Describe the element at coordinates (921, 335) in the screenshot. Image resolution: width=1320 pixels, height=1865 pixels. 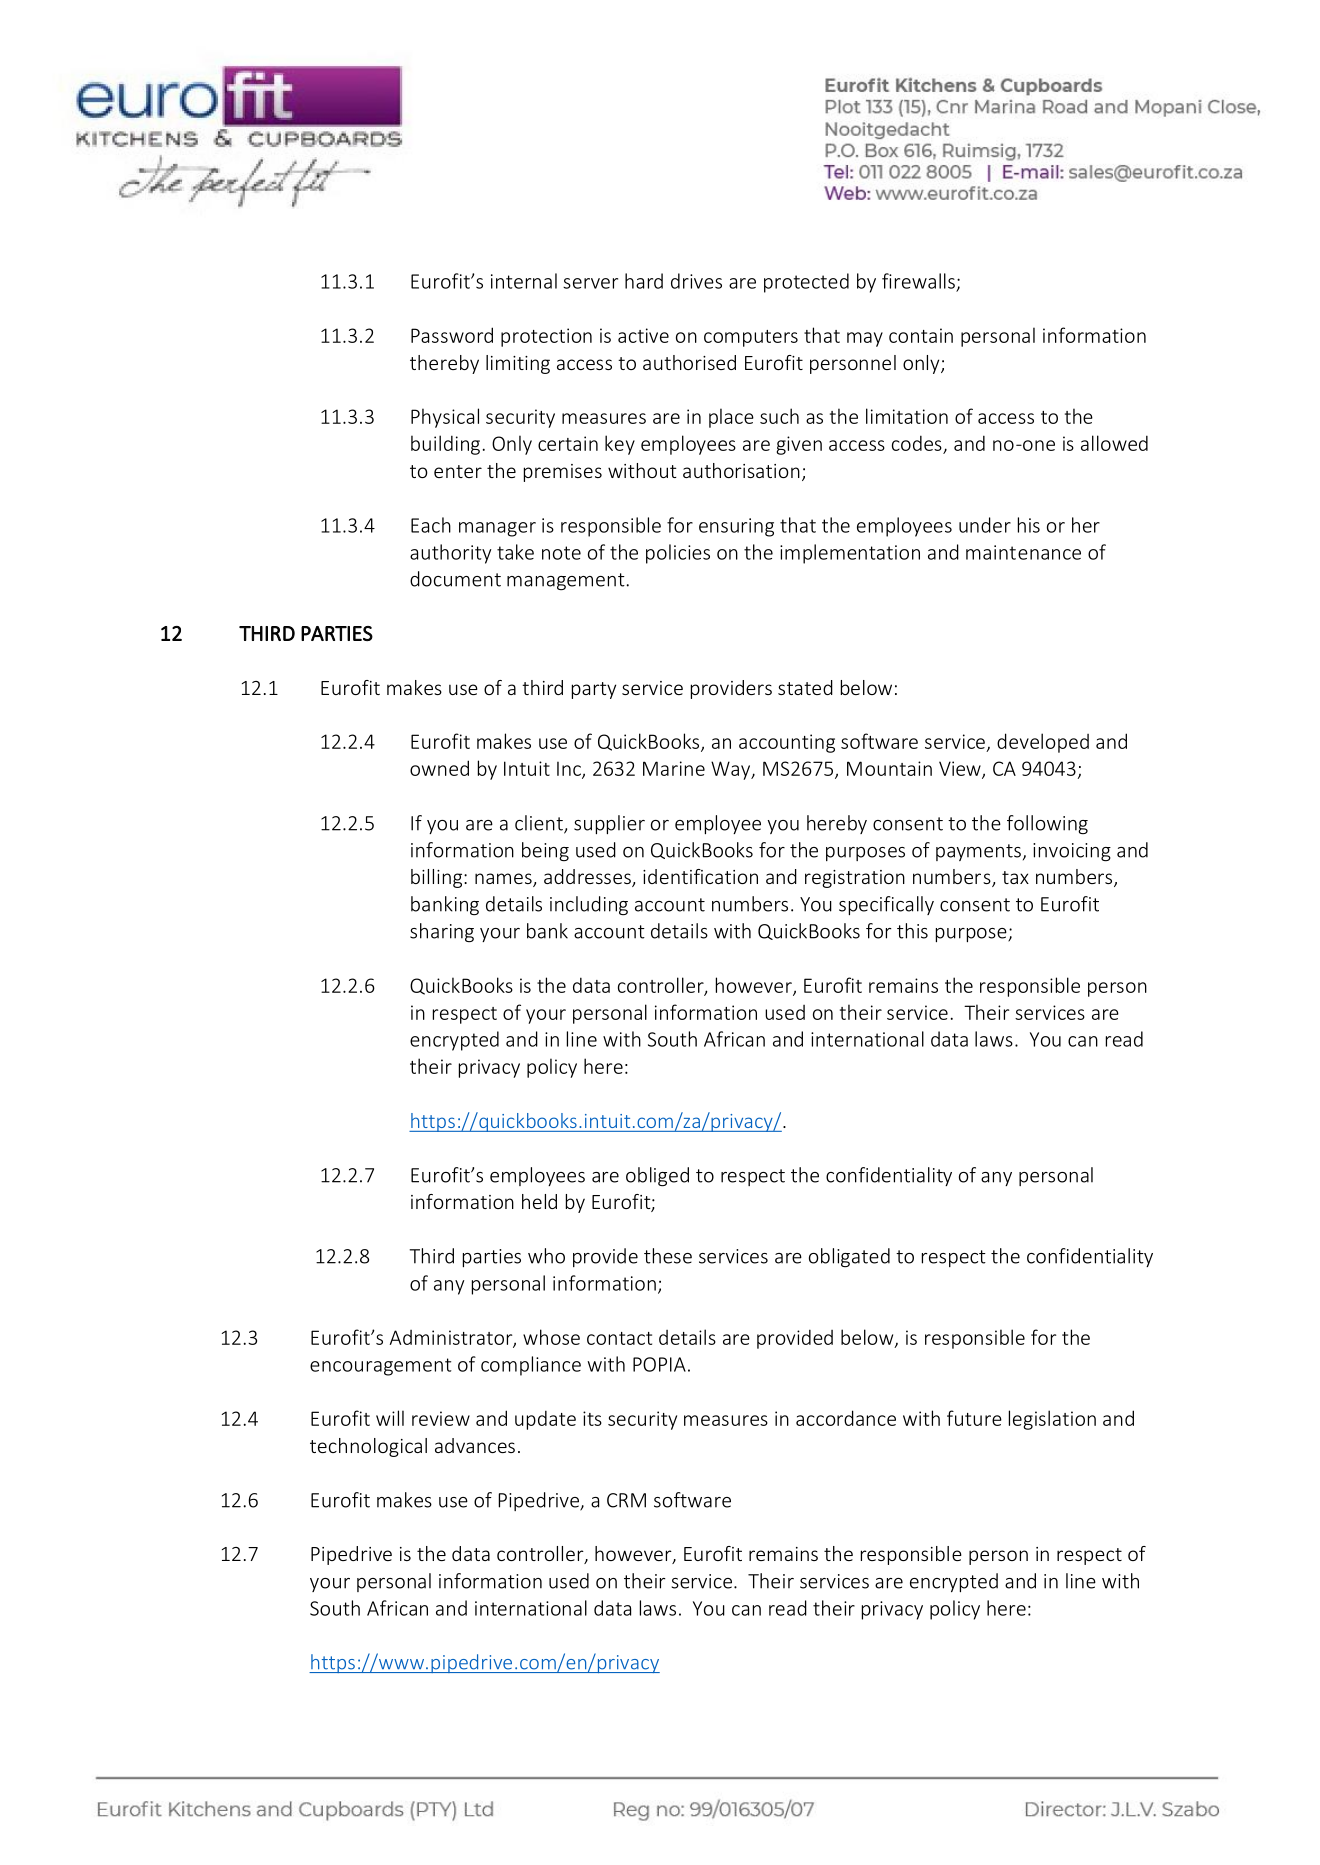
I see `contain` at that location.
